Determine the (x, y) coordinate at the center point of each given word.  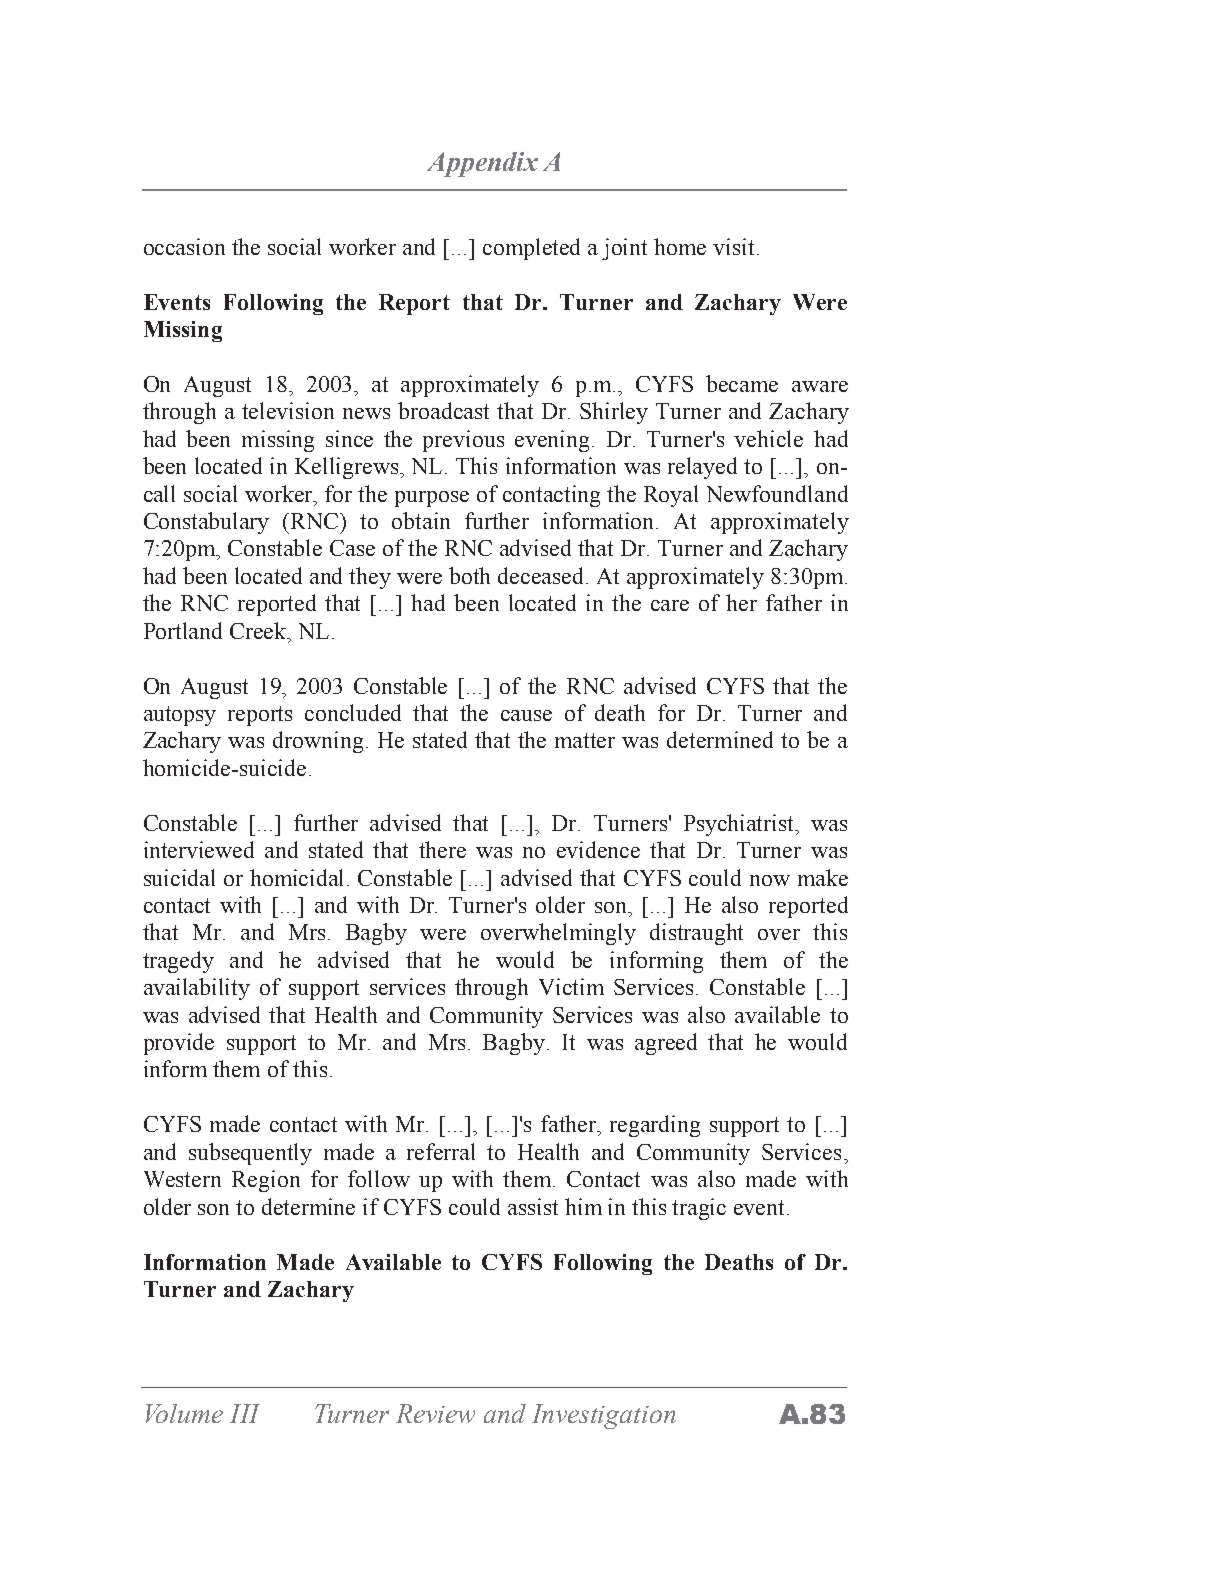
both (469, 575)
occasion (184, 246)
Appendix (482, 164)
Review (435, 1413)
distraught (696, 934)
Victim (571, 986)
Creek (259, 630)
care (670, 605)
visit (733, 246)
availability (197, 989)
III (245, 1413)
